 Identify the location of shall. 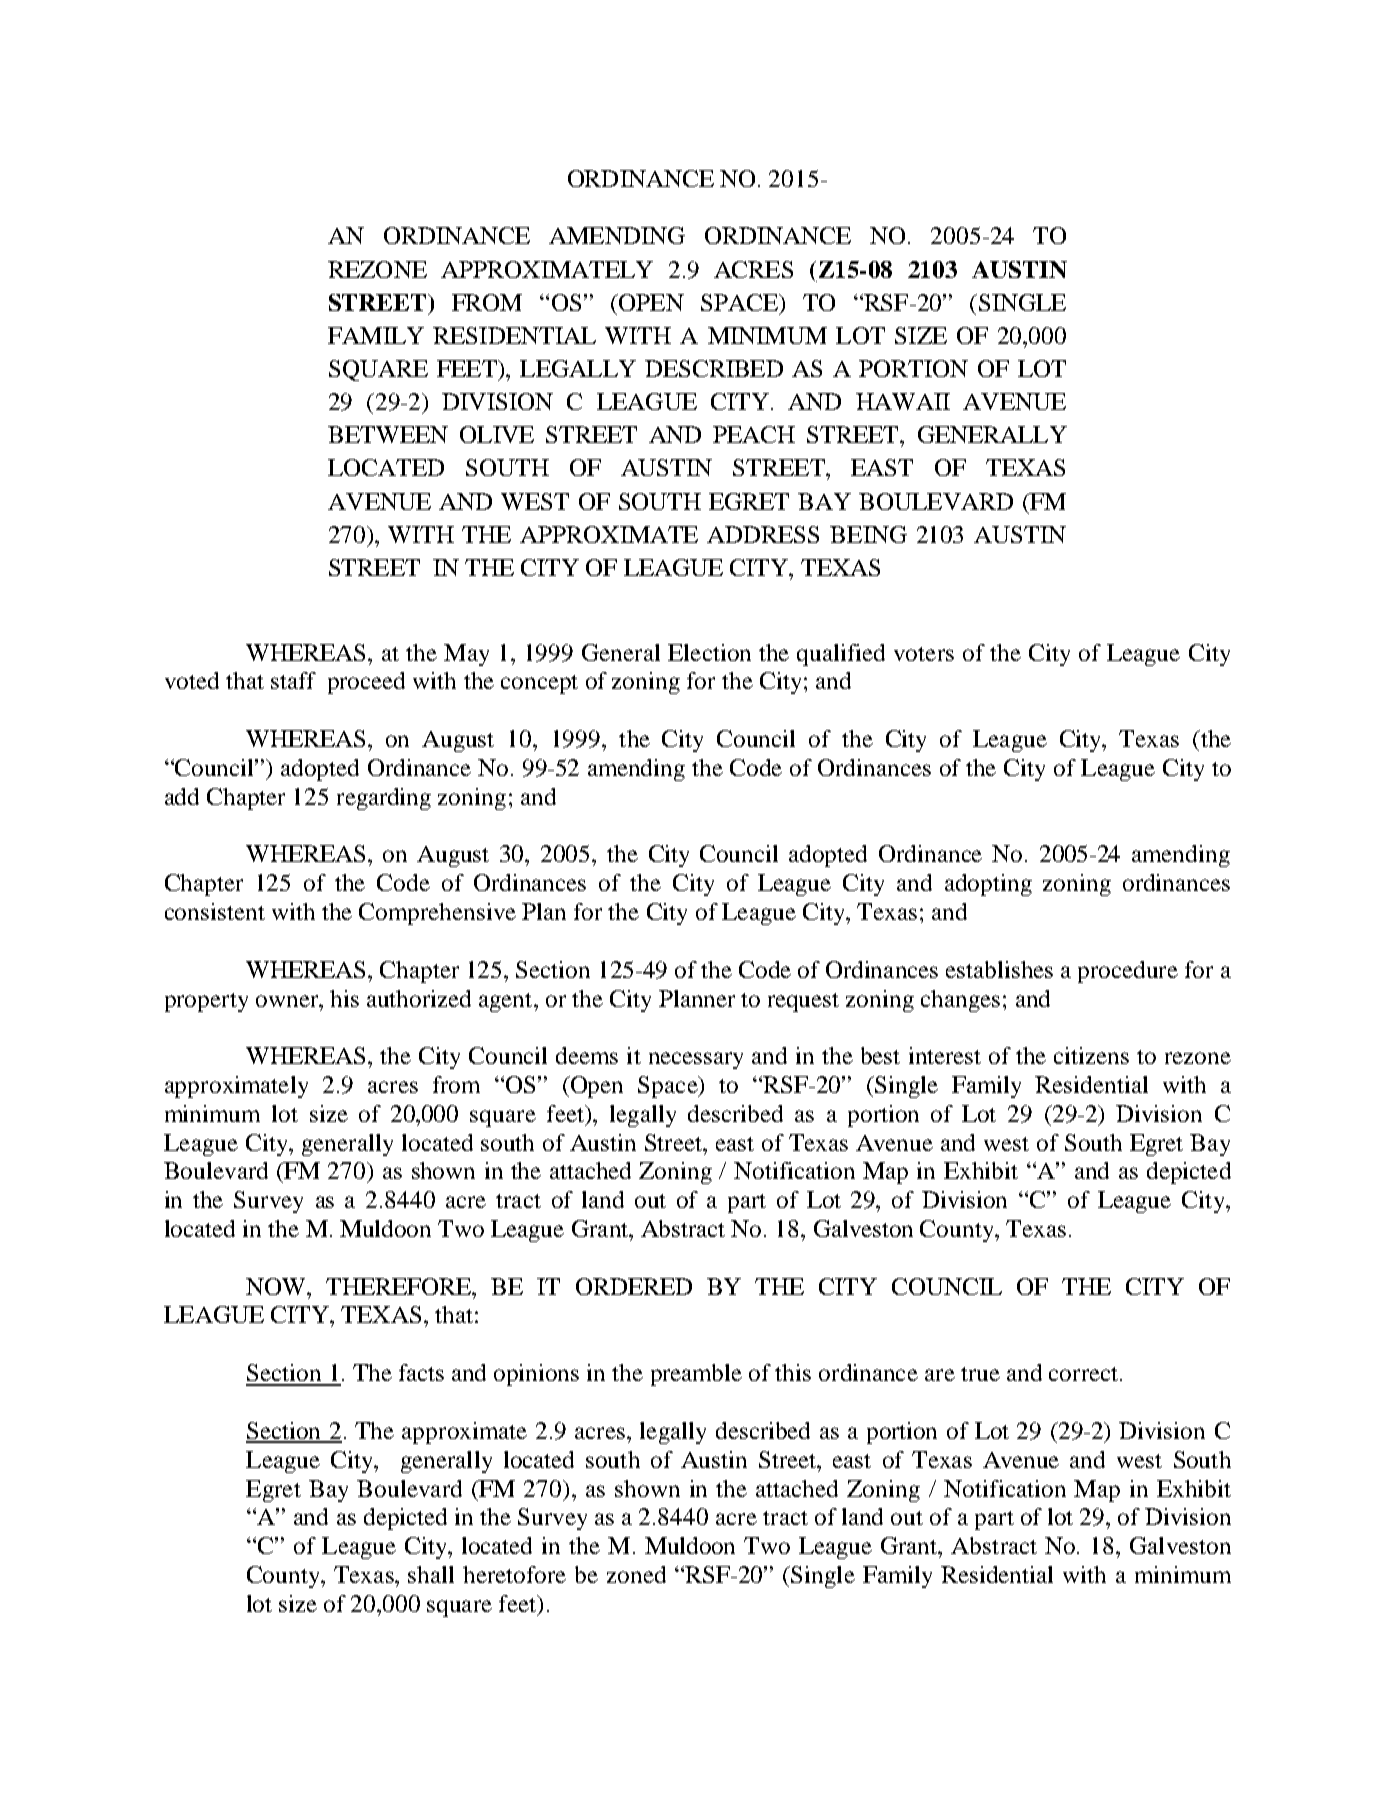
(431, 1574).
